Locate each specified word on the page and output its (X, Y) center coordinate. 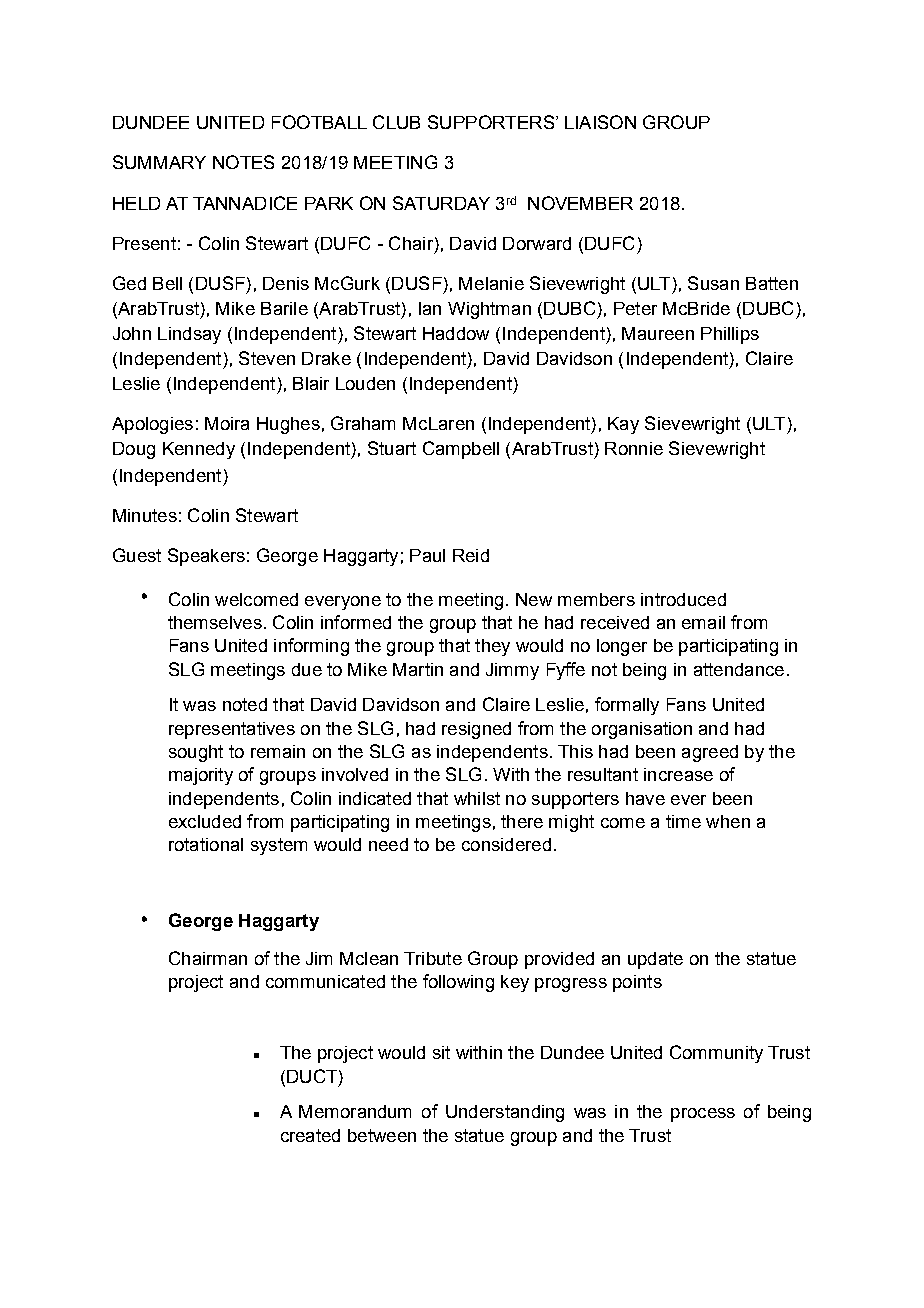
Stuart (392, 448)
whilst (477, 798)
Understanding (505, 1113)
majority (201, 776)
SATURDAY (441, 203)
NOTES (243, 162)
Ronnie (634, 448)
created (310, 1135)
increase (678, 774)
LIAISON (600, 122)
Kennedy (199, 450)
